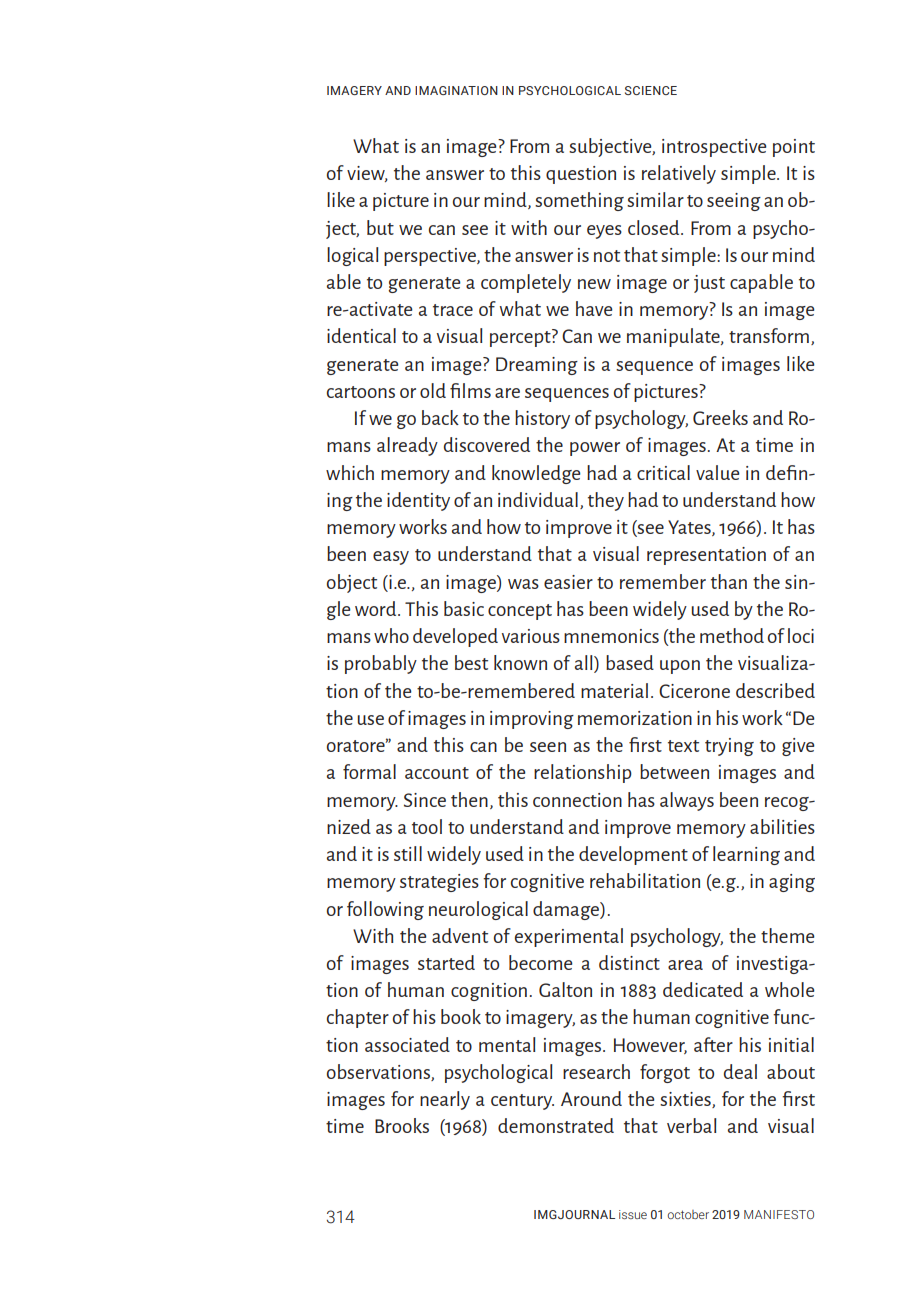 The height and width of the screenshot is (1305, 924). Describe the element at coordinates (611, 636) in the screenshot. I see `mnemonics` at that location.
